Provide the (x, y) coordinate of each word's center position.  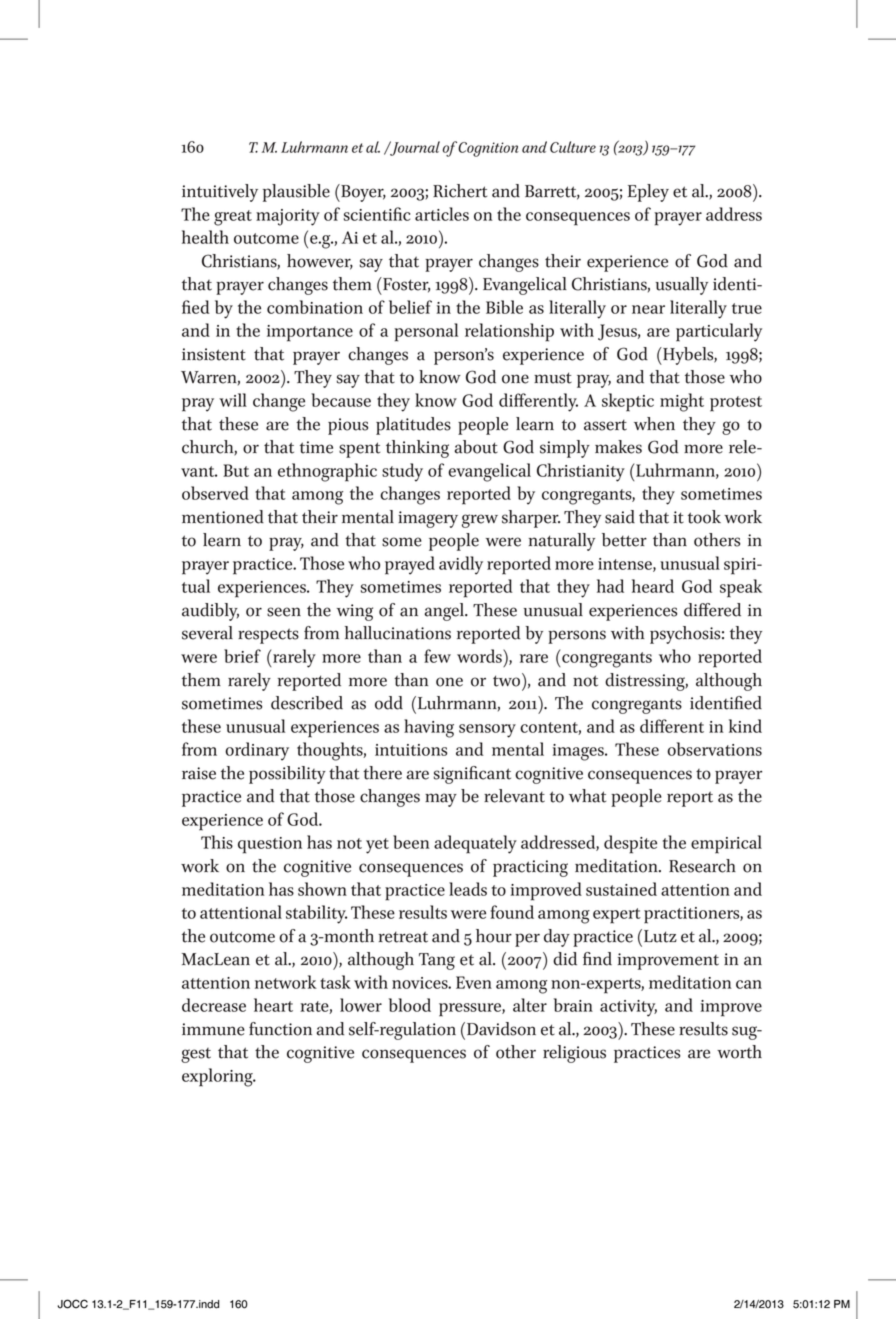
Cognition (488, 149)
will (233, 400)
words (480, 656)
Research (702, 866)
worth (739, 1052)
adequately (475, 844)
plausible (296, 193)
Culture (573, 147)
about (476, 447)
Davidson (500, 1029)
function (280, 1029)
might (682, 402)
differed (712, 610)
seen (284, 612)
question (270, 845)
